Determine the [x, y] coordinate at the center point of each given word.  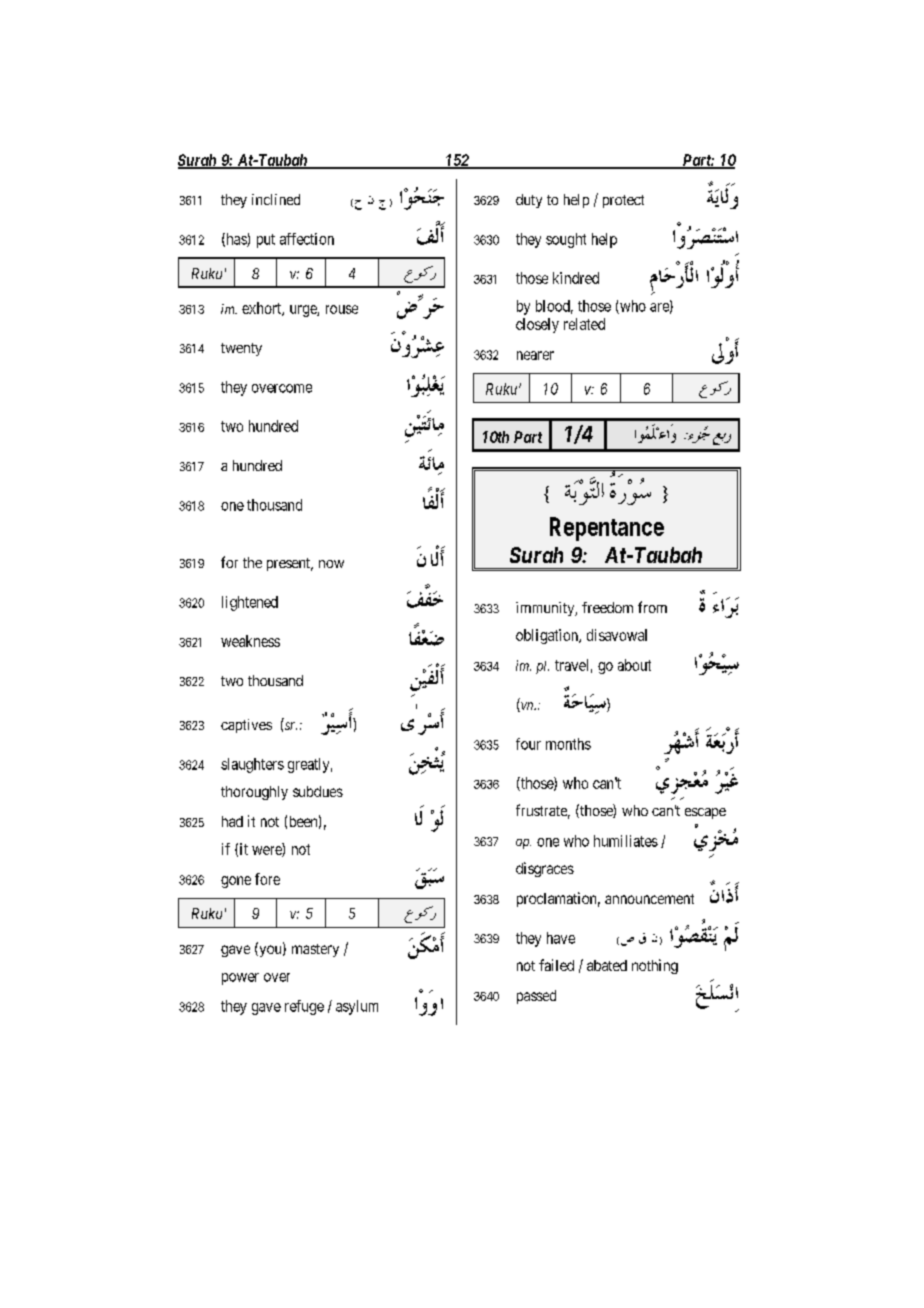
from [652, 607]
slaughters [252, 765]
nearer [535, 355]
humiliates [626, 841]
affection [307, 239]
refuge [304, 1007]
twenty [241, 349]
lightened [250, 603]
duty [529, 201]
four [528, 744]
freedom [607, 607]
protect [623, 201]
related [584, 324]
